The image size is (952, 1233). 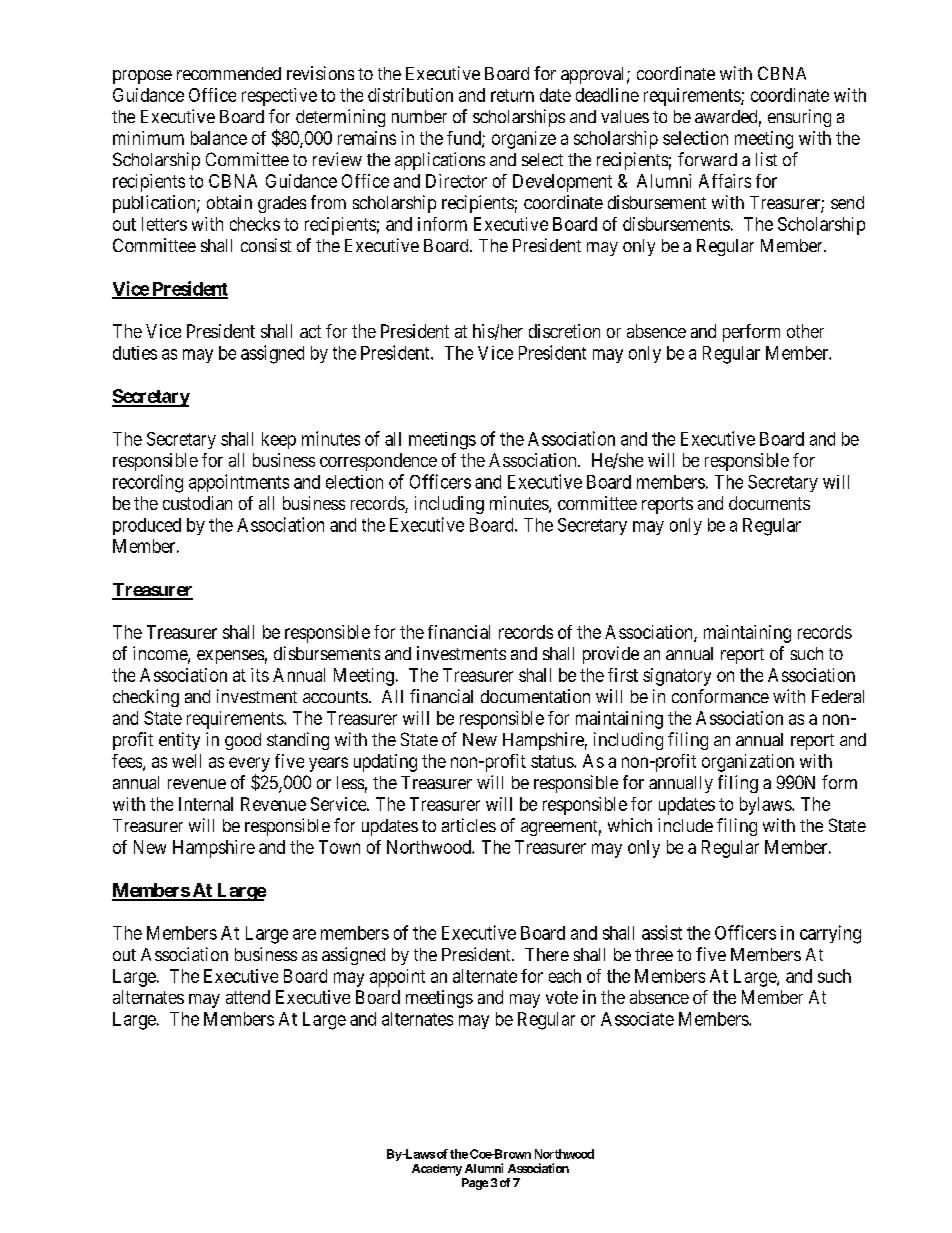 I want to click on Page, so click(x=475, y=1184).
